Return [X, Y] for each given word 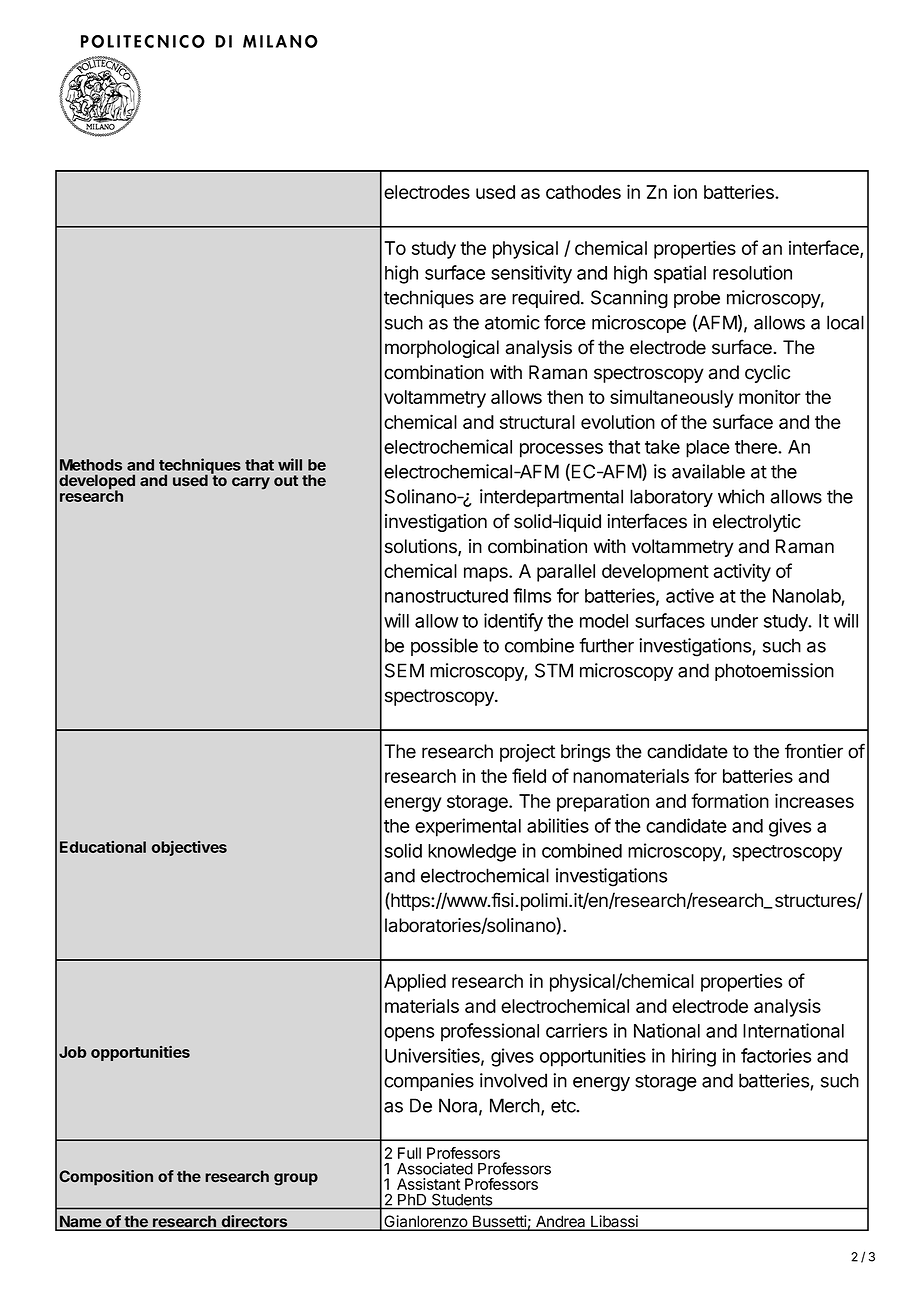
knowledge [472, 853]
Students [462, 1200]
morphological [442, 349]
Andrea [561, 1222]
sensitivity [531, 274]
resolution [752, 272]
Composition [106, 1178]
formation [730, 800]
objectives [189, 848]
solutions [422, 547]
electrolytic [757, 523]
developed [97, 483]
